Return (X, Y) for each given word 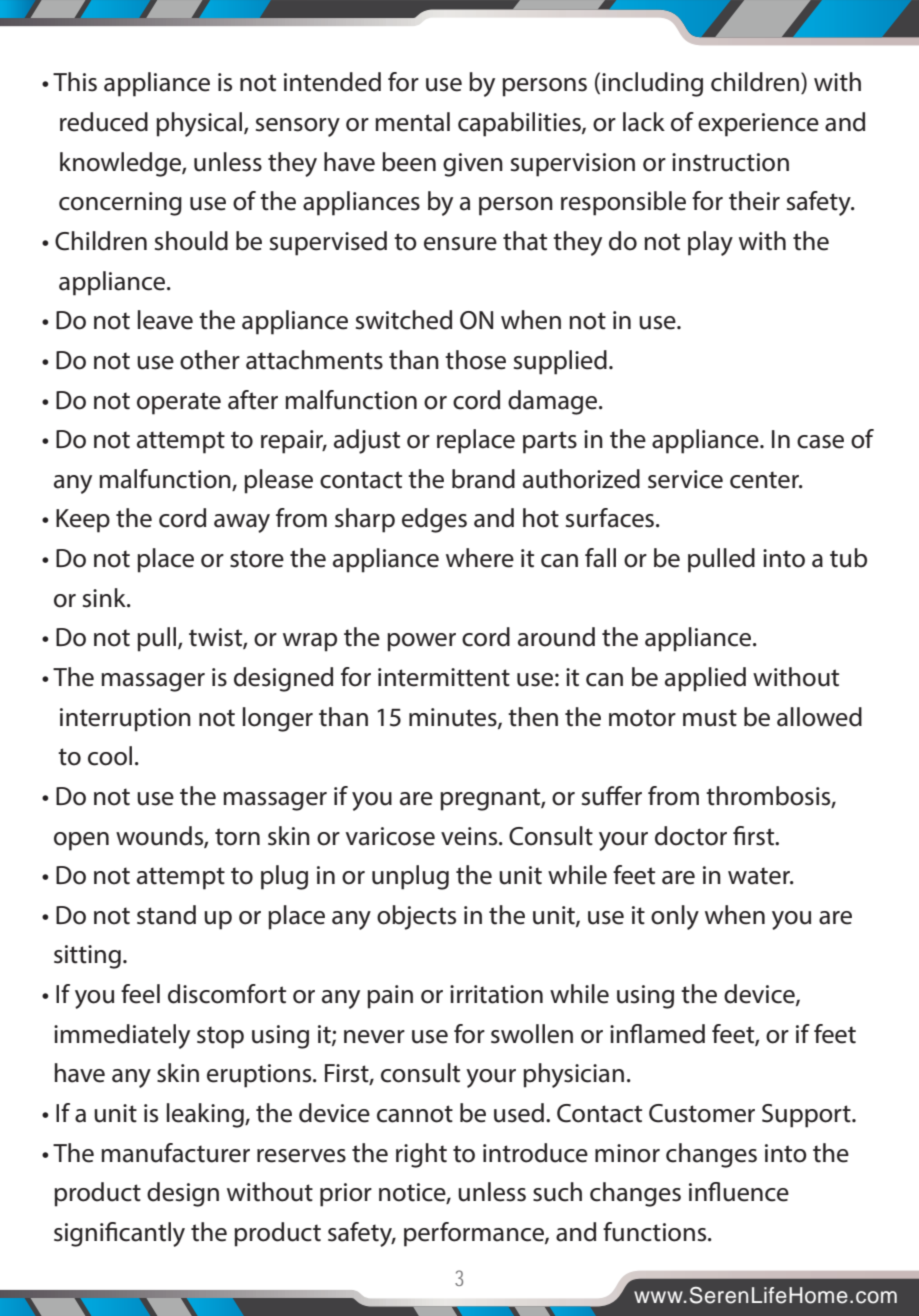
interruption (125, 720)
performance (475, 1234)
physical (200, 124)
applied (705, 679)
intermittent (444, 677)
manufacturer (175, 1153)
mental (412, 122)
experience (758, 125)
